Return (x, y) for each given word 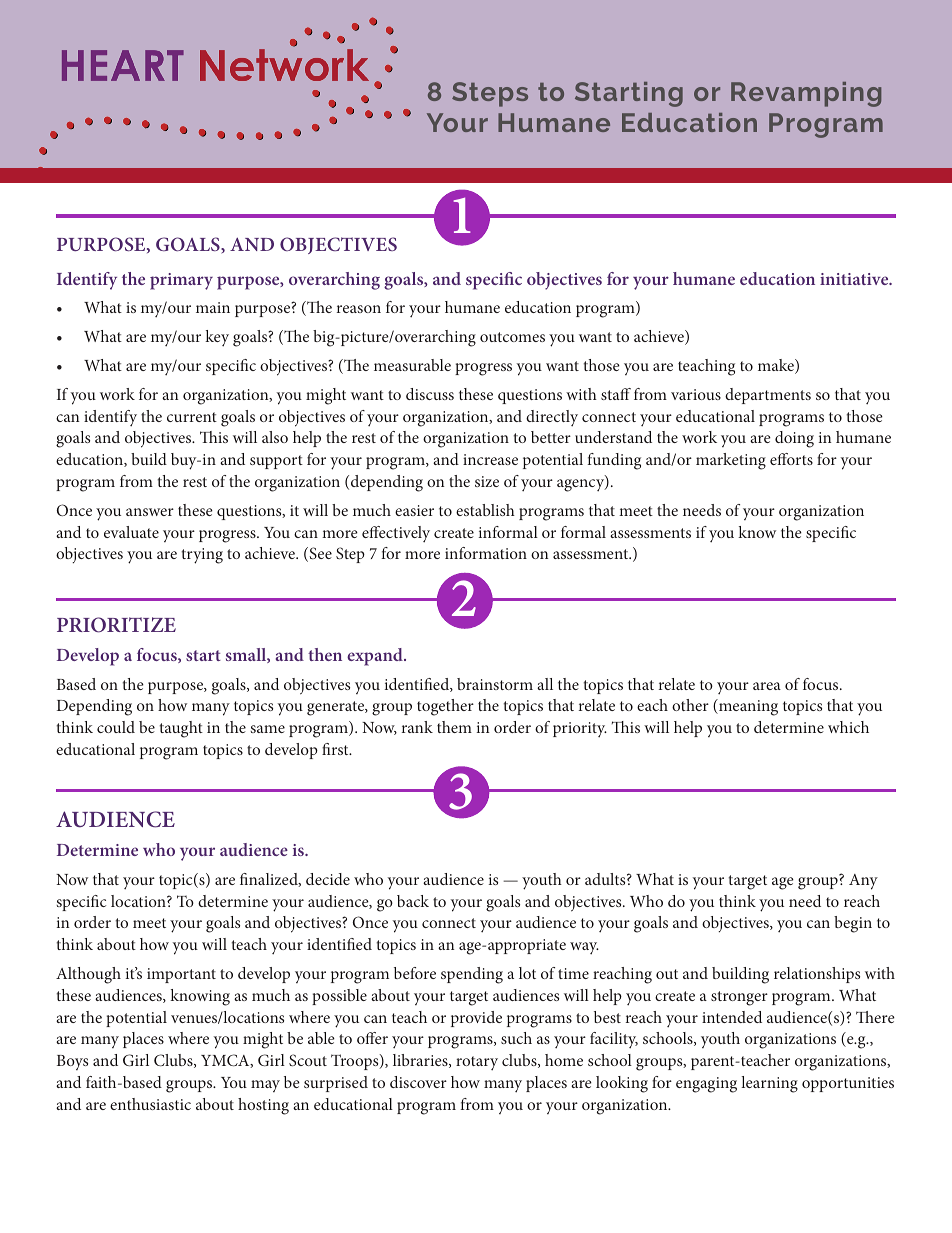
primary (181, 281)
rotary (477, 1063)
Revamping (806, 94)
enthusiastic (150, 1104)
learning (769, 1084)
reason (359, 309)
